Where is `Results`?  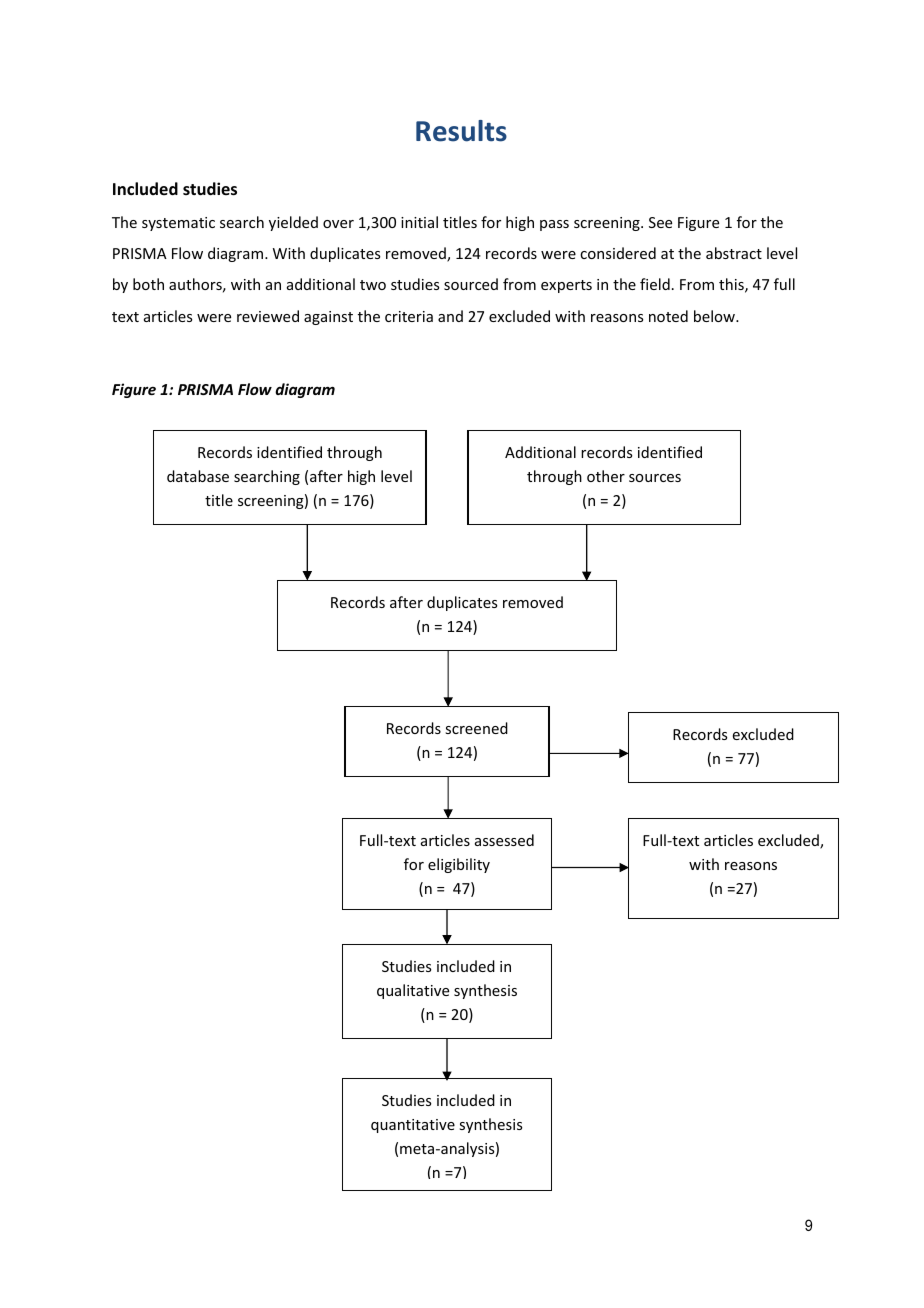 Results is located at coordinates (461, 131).
